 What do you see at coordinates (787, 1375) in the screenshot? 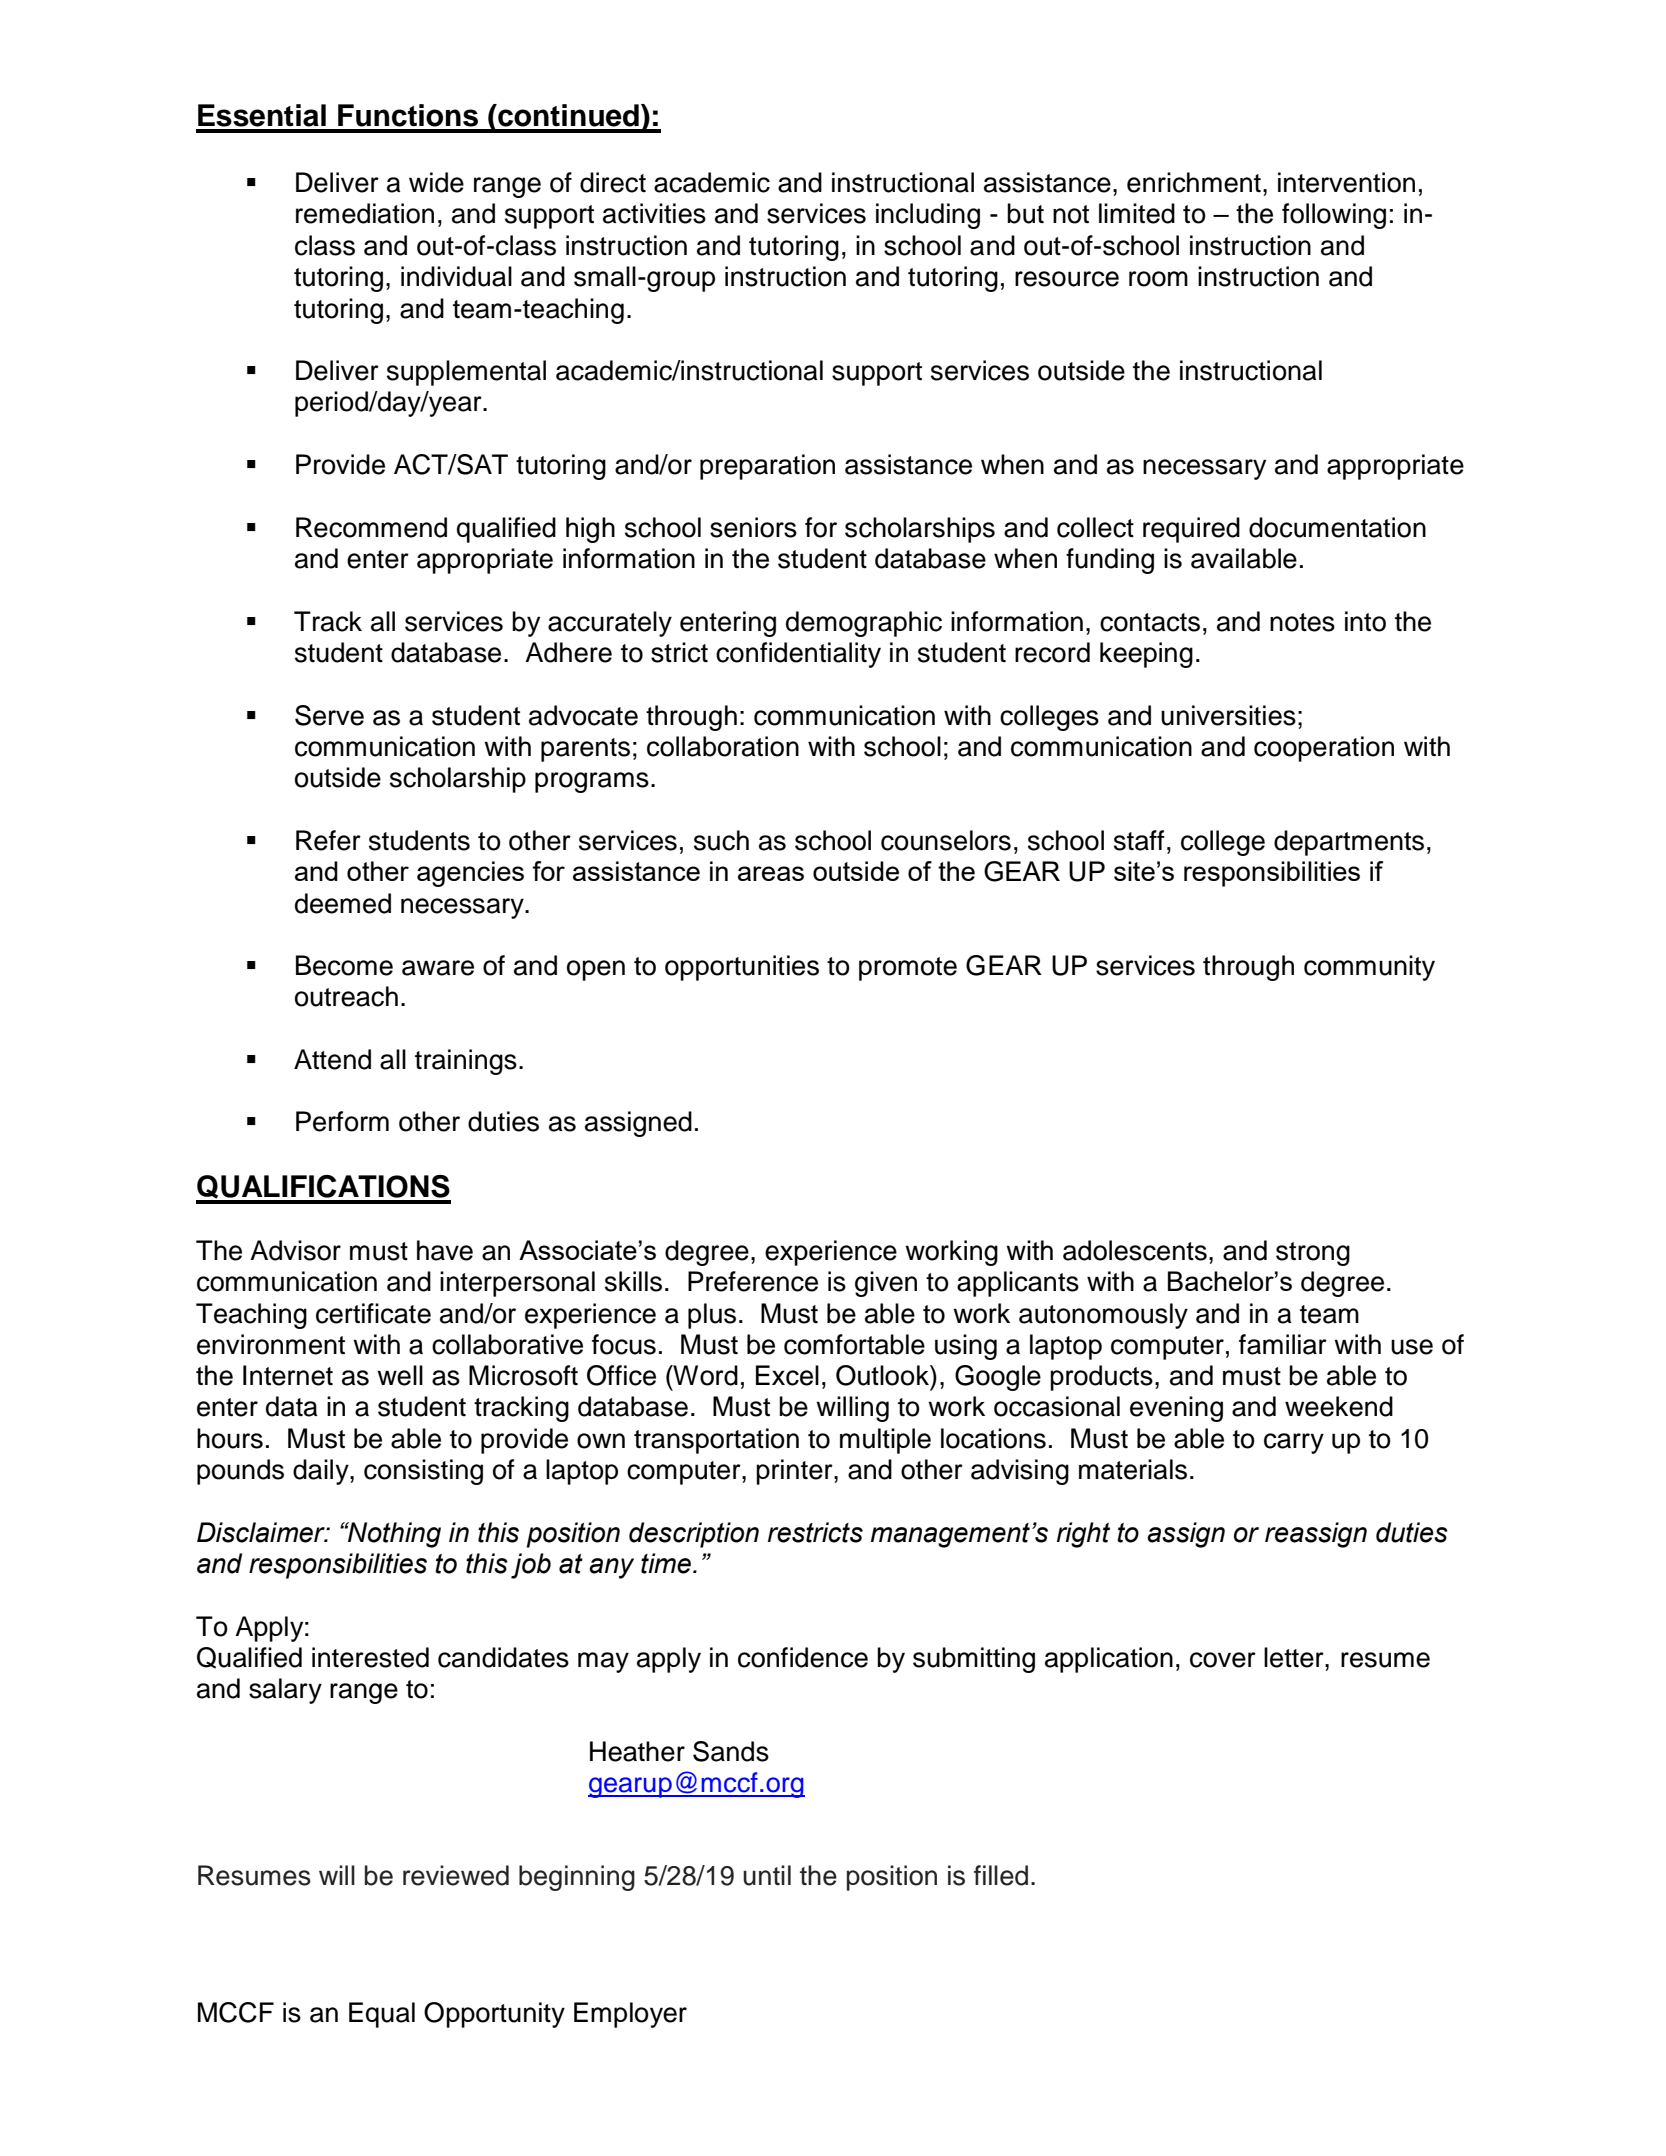
I see `Excel` at bounding box center [787, 1375].
